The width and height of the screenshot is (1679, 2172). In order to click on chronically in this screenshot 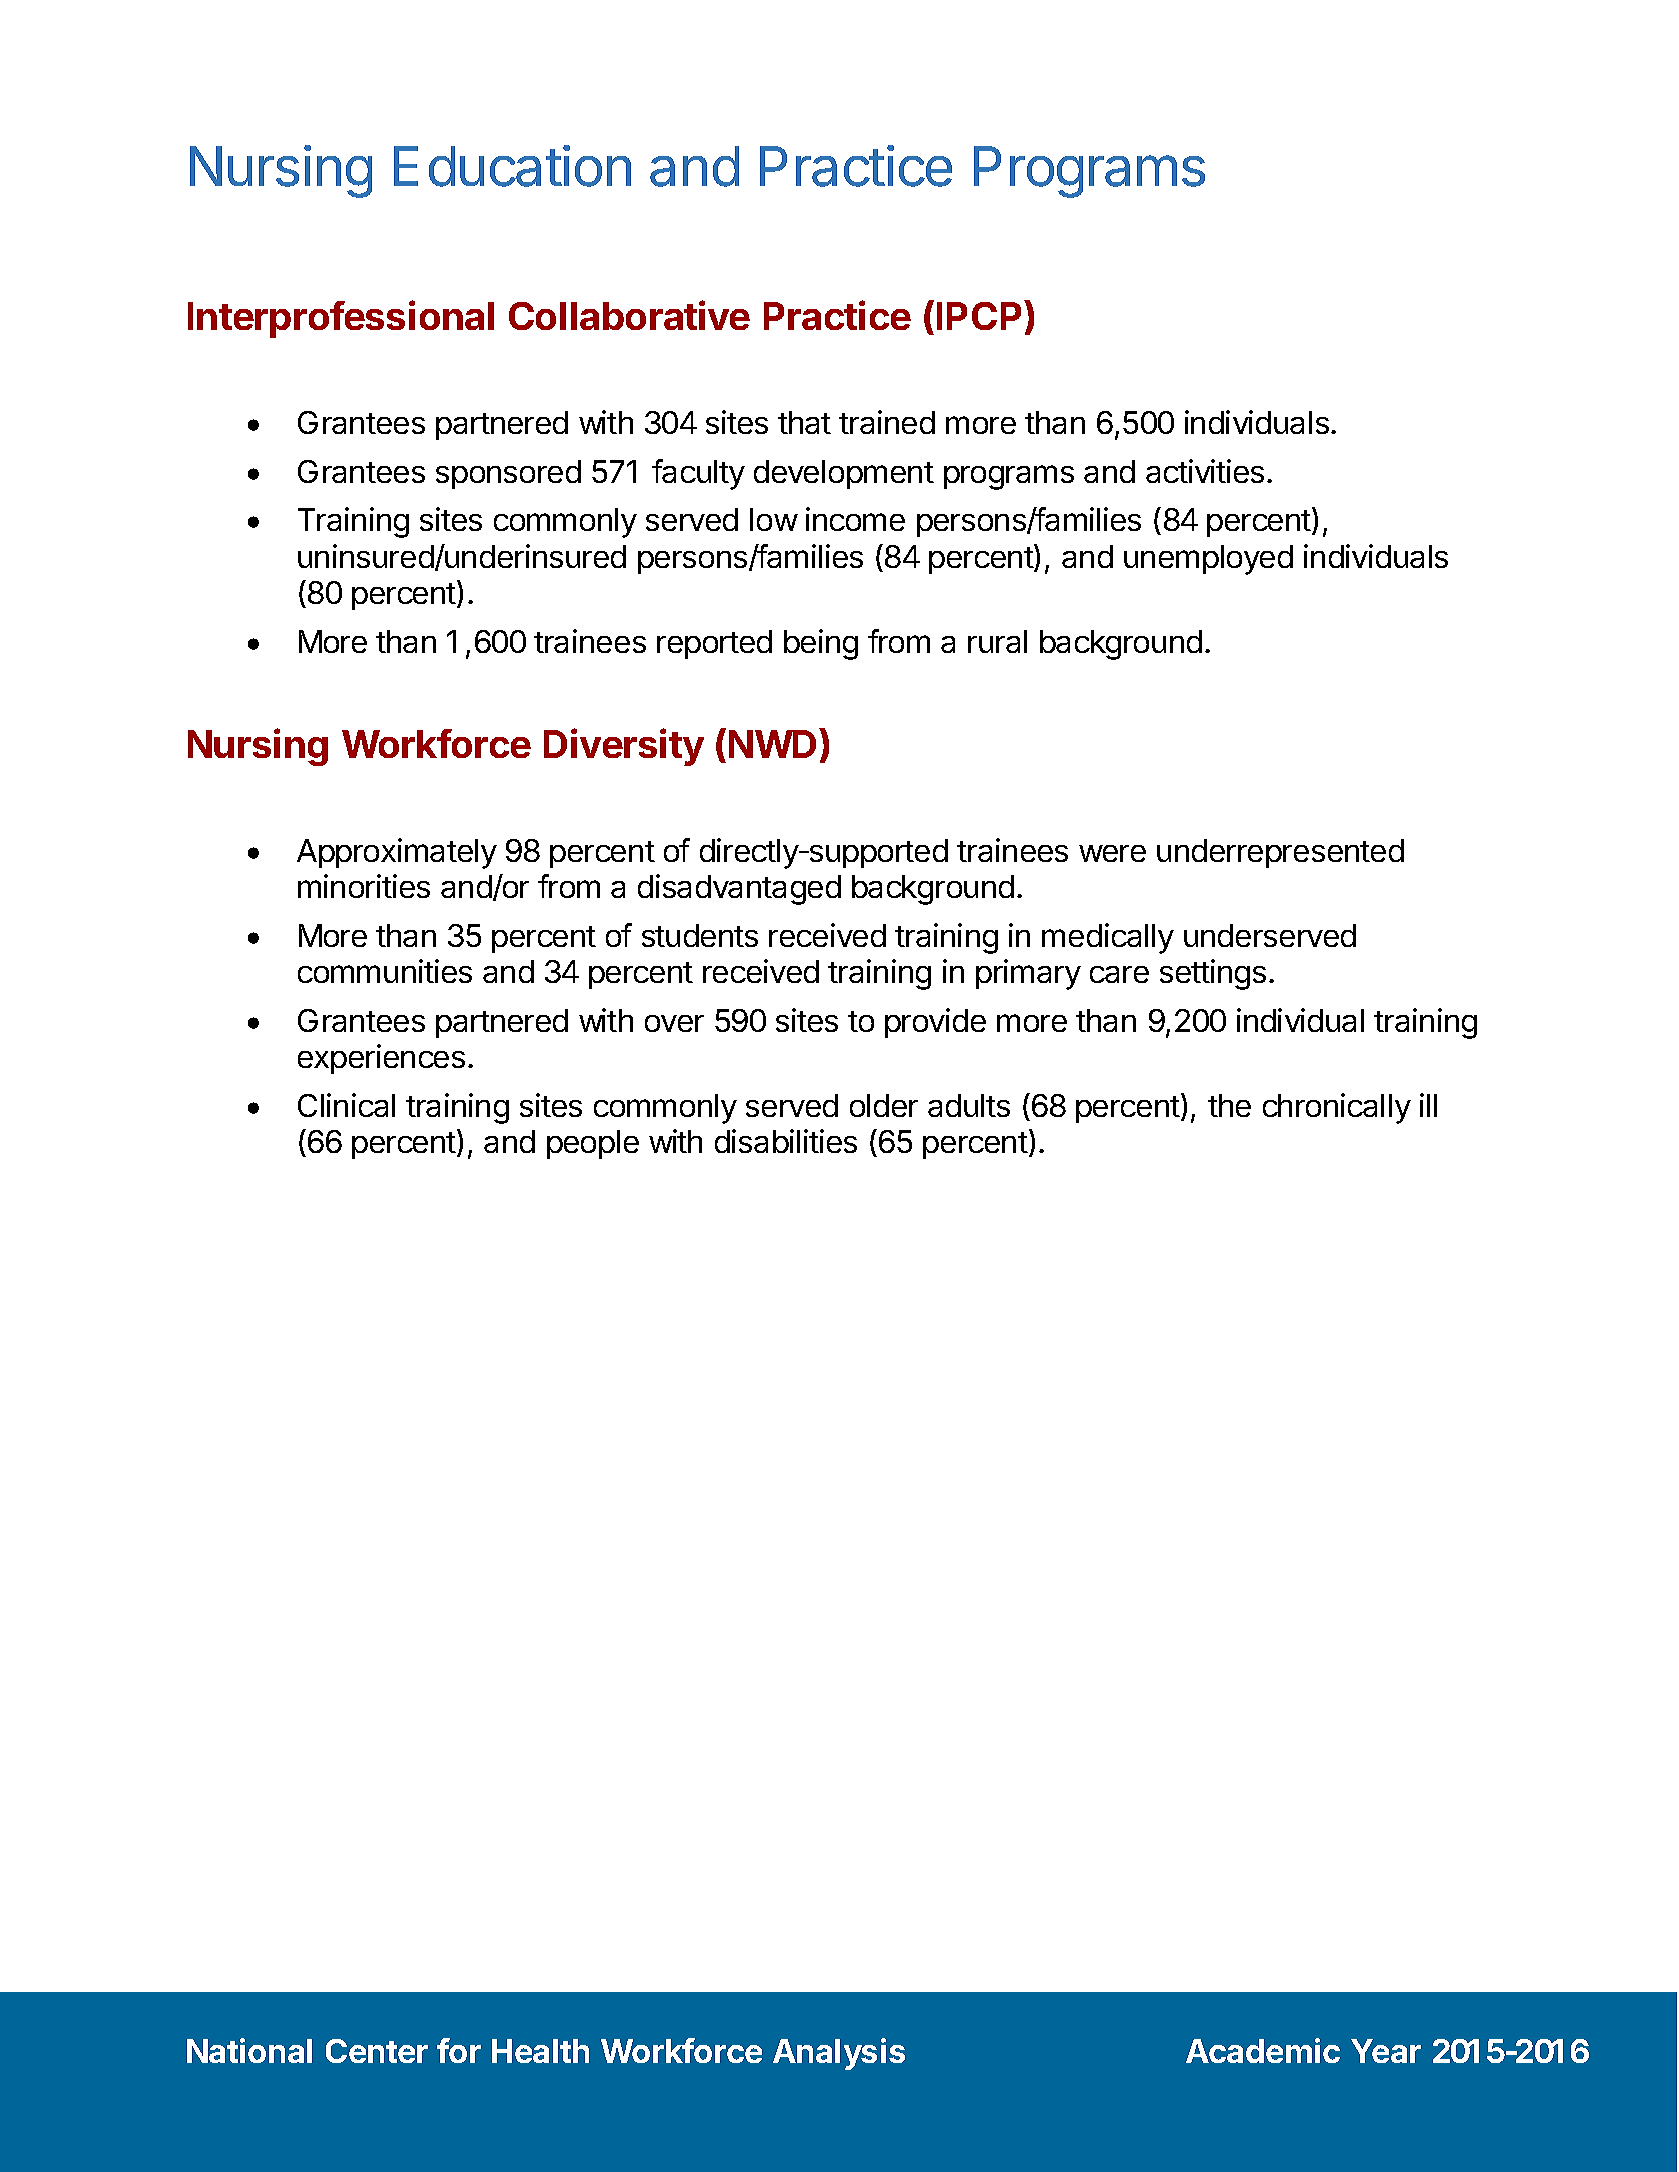, I will do `click(1337, 1108)`.
